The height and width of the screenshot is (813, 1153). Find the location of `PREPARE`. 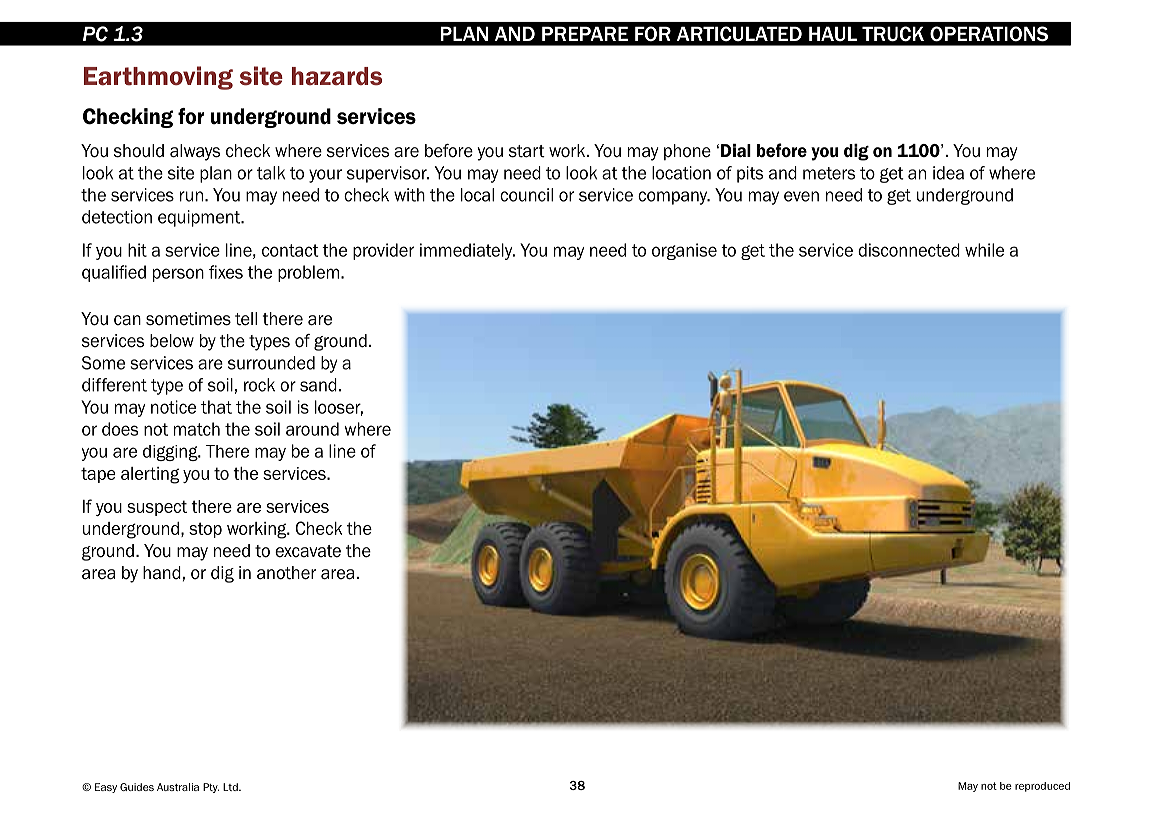

PREPARE is located at coordinates (585, 33).
